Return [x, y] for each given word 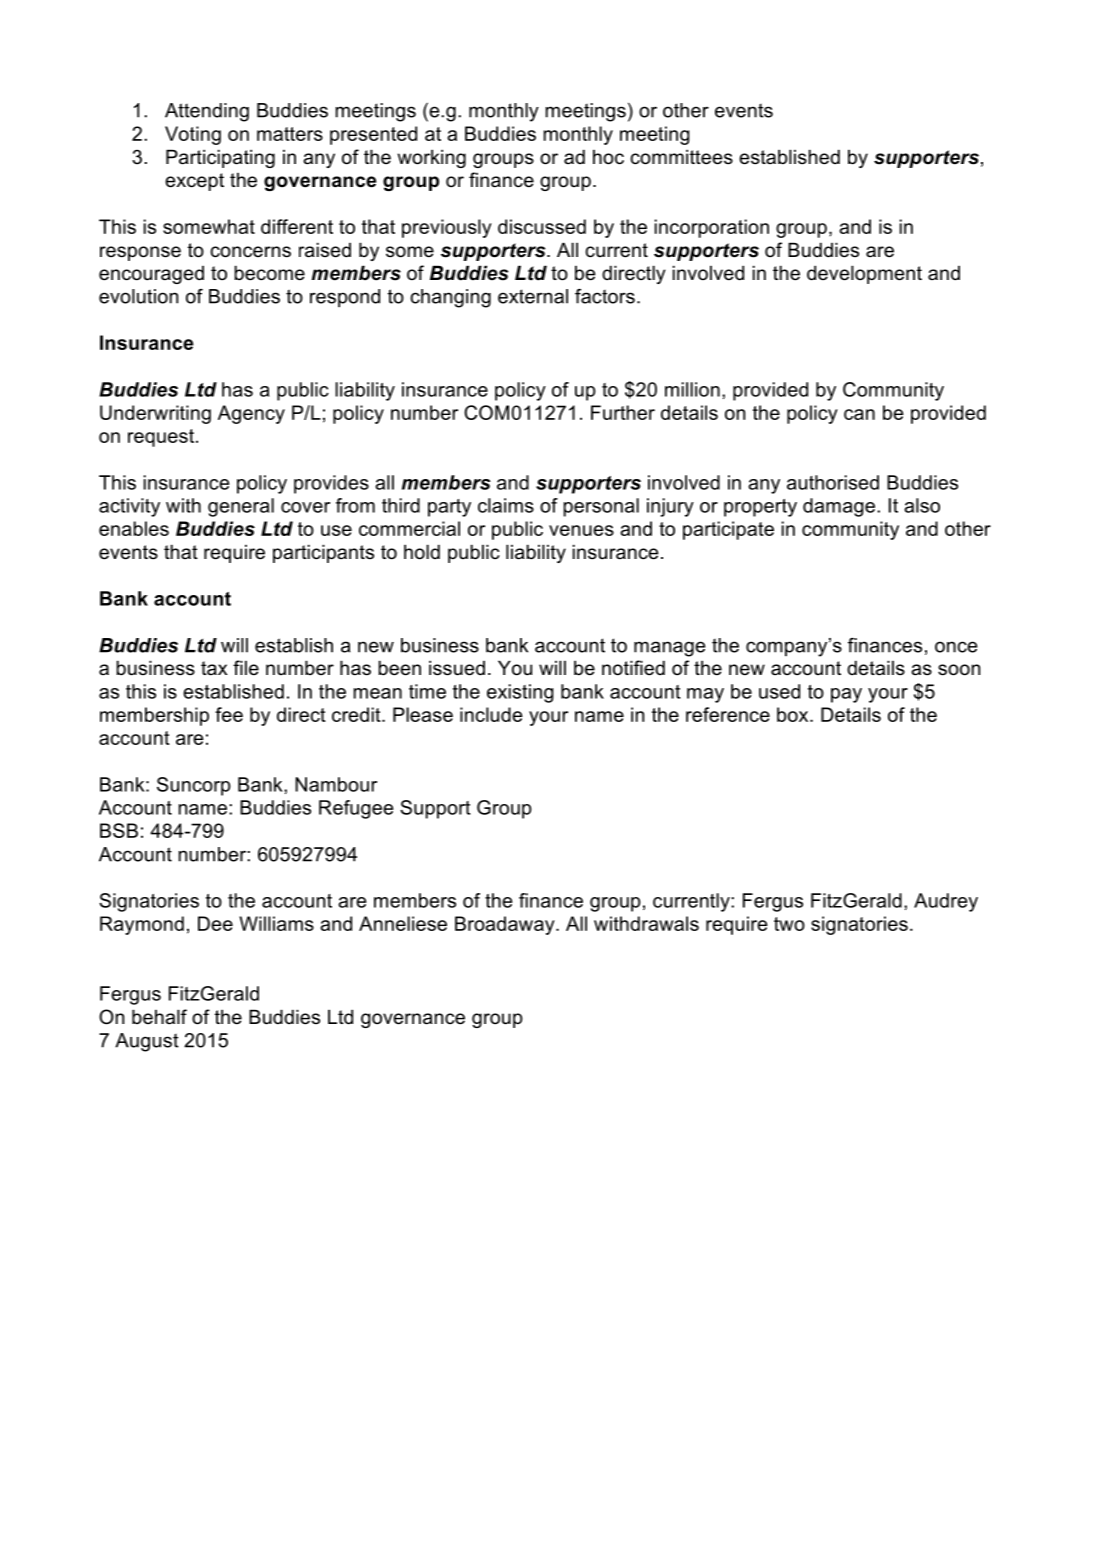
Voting [193, 135]
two [789, 924]
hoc [608, 157]
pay [846, 695]
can [859, 414]
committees [682, 157]
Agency [251, 414]
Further [623, 412]
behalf [159, 1017]
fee [229, 714]
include [491, 714]
